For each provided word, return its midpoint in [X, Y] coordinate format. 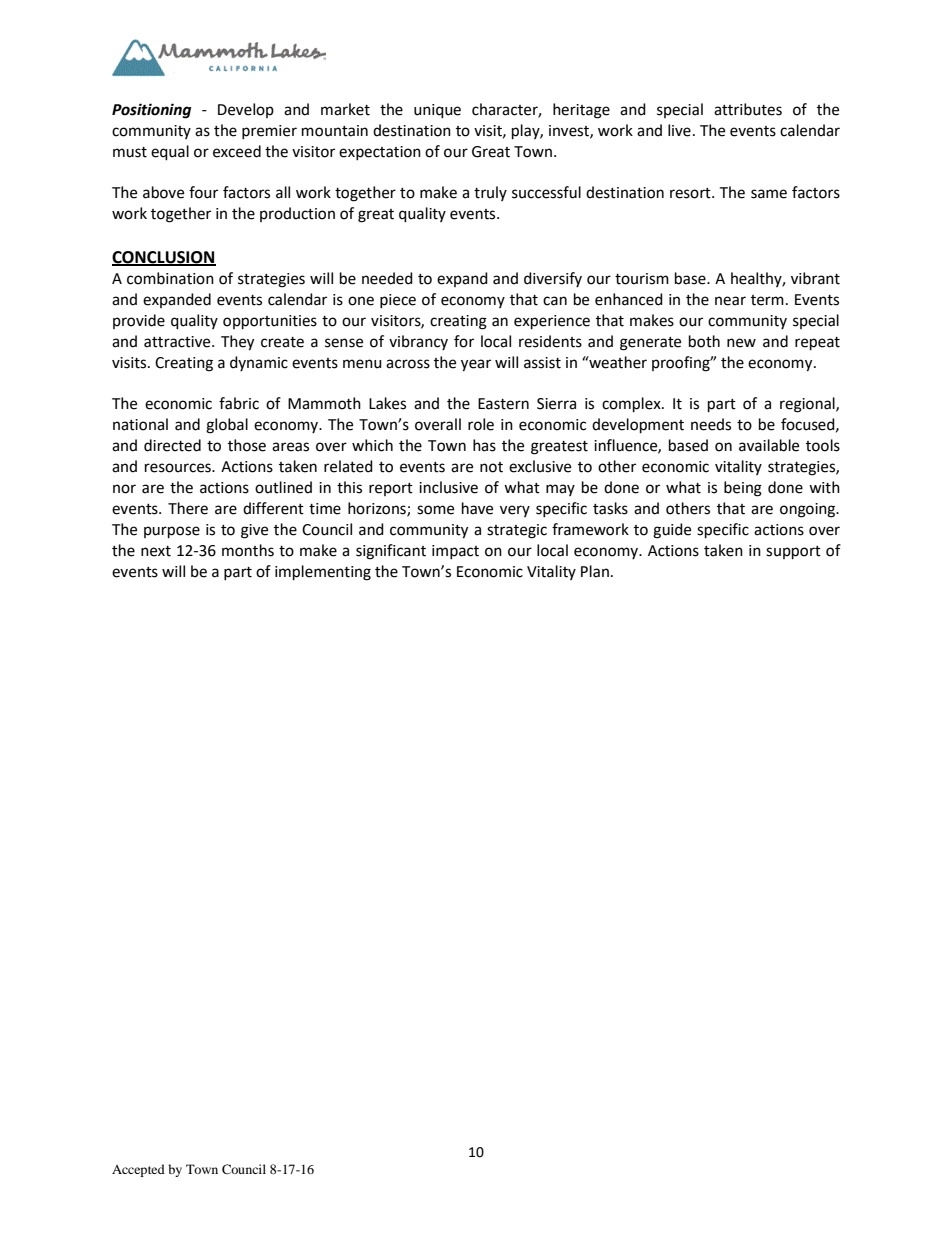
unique [437, 111]
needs [711, 424]
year [476, 365]
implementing [323, 573]
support [793, 553]
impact [455, 552]
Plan [595, 571]
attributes [748, 109]
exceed [237, 151]
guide [672, 531]
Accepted [138, 1170]
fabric [239, 403]
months [248, 550]
